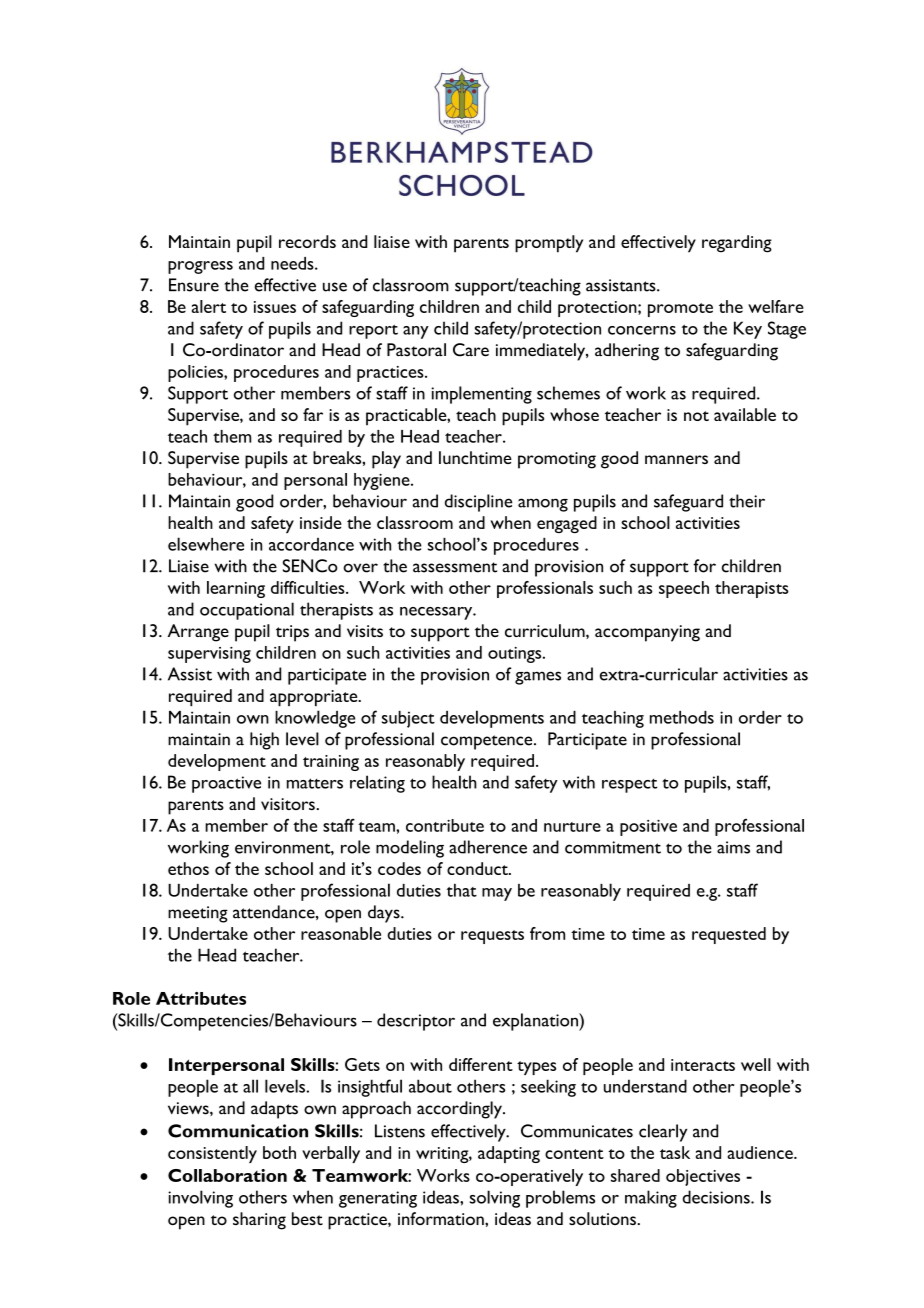 The image size is (924, 1308). I want to click on methods, so click(682, 717).
